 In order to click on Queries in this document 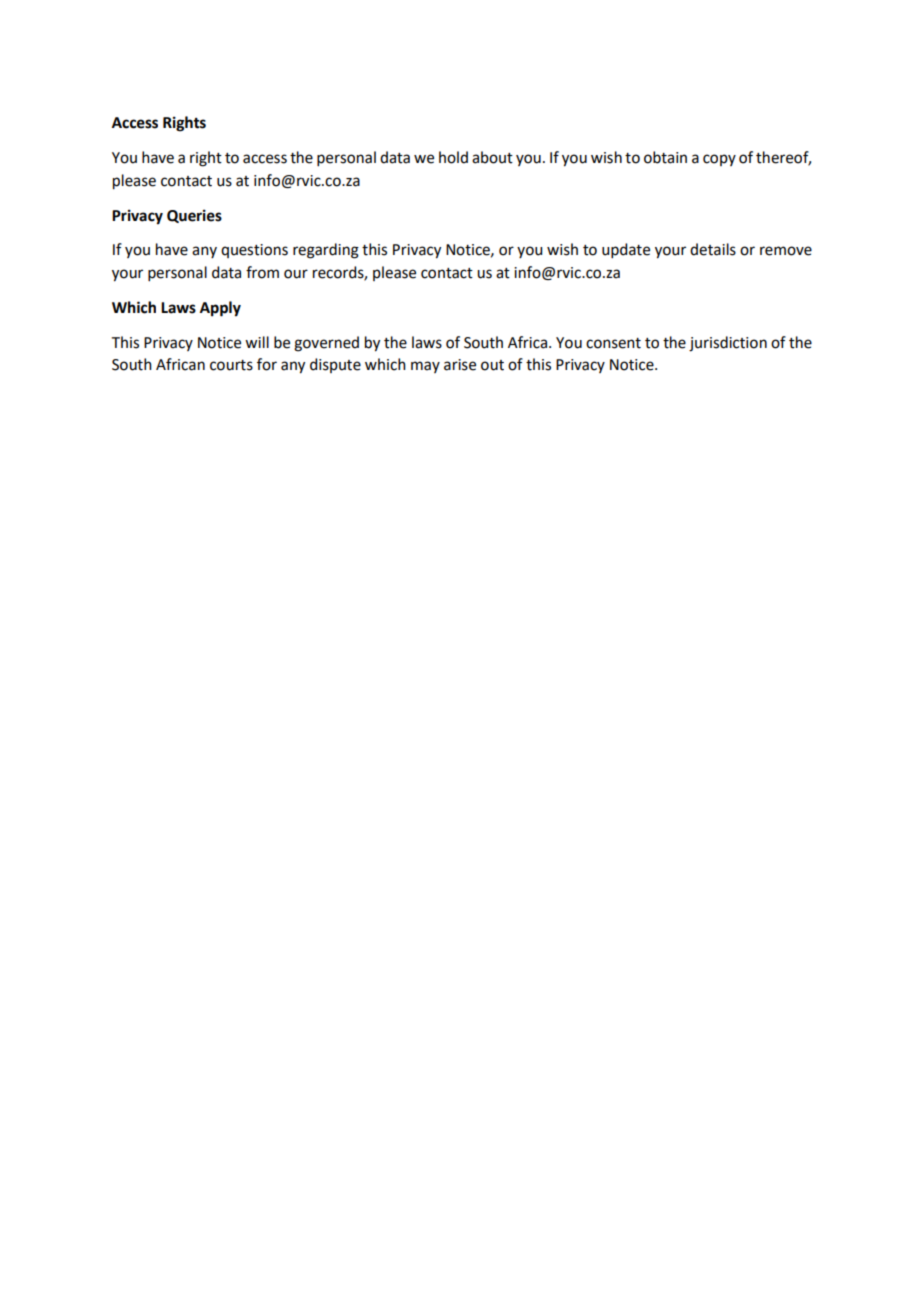, I will do `click(194, 216)`.
